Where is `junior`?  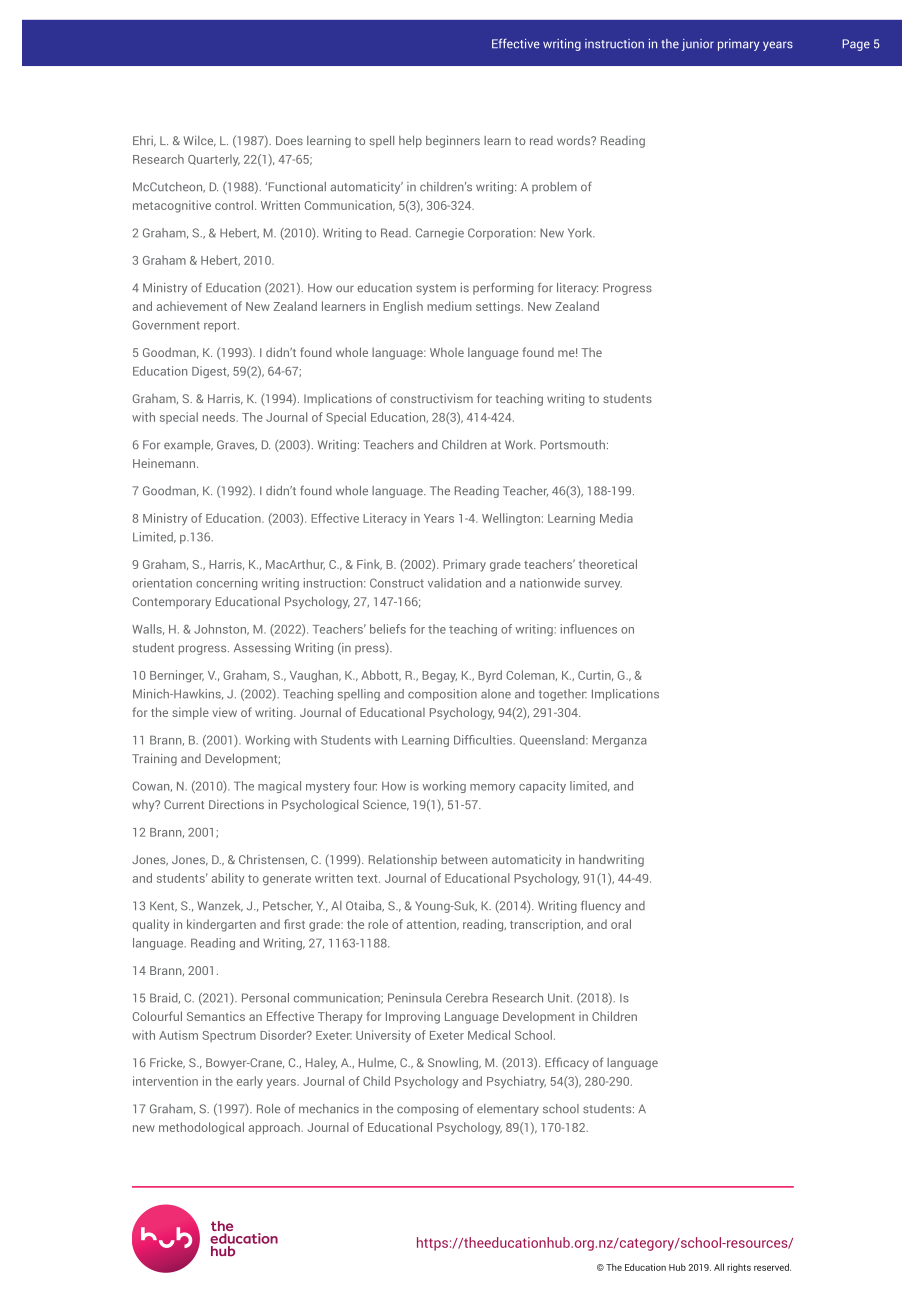 junior is located at coordinates (698, 45).
